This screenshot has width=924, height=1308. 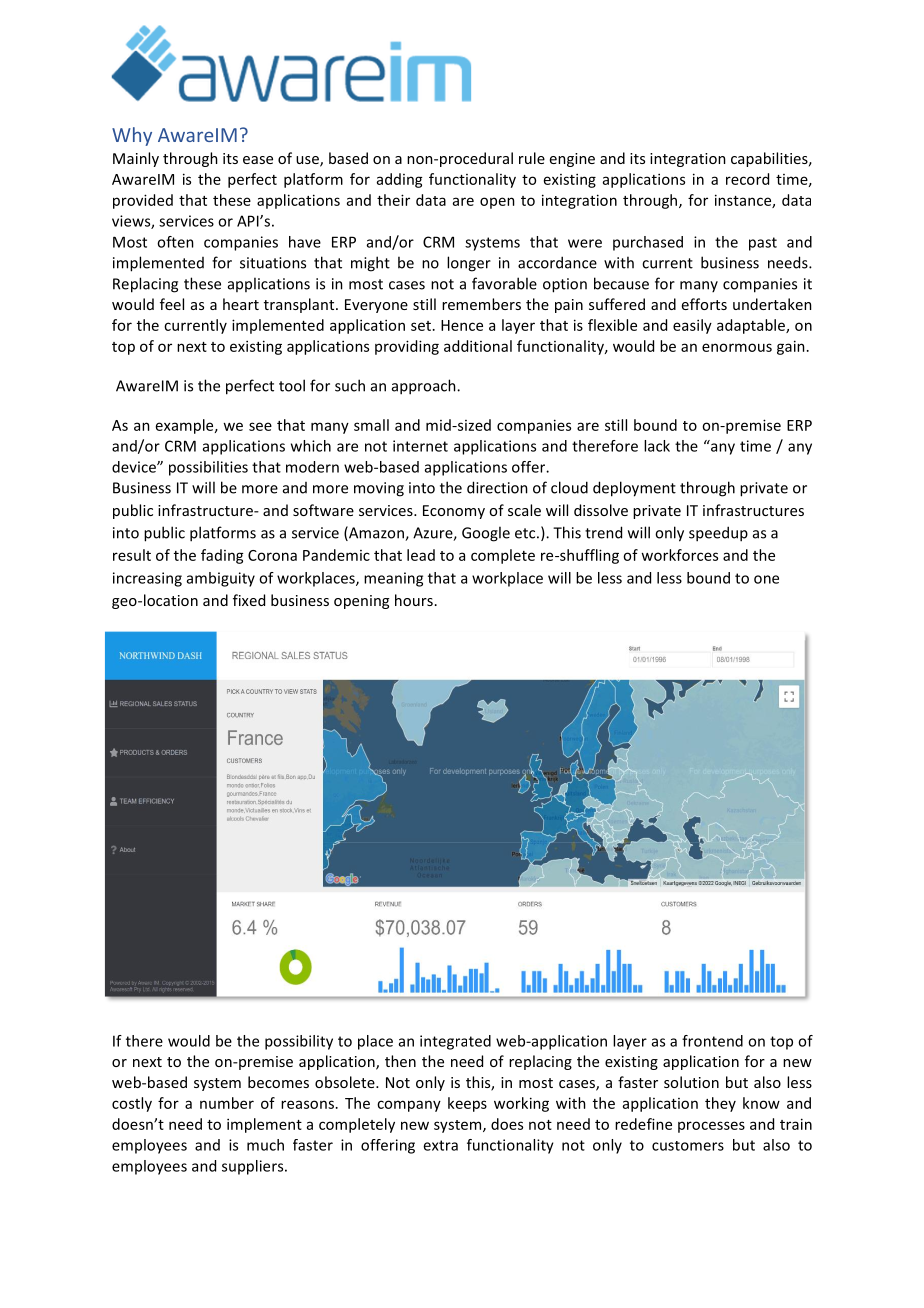 I want to click on workforces, so click(x=679, y=555).
